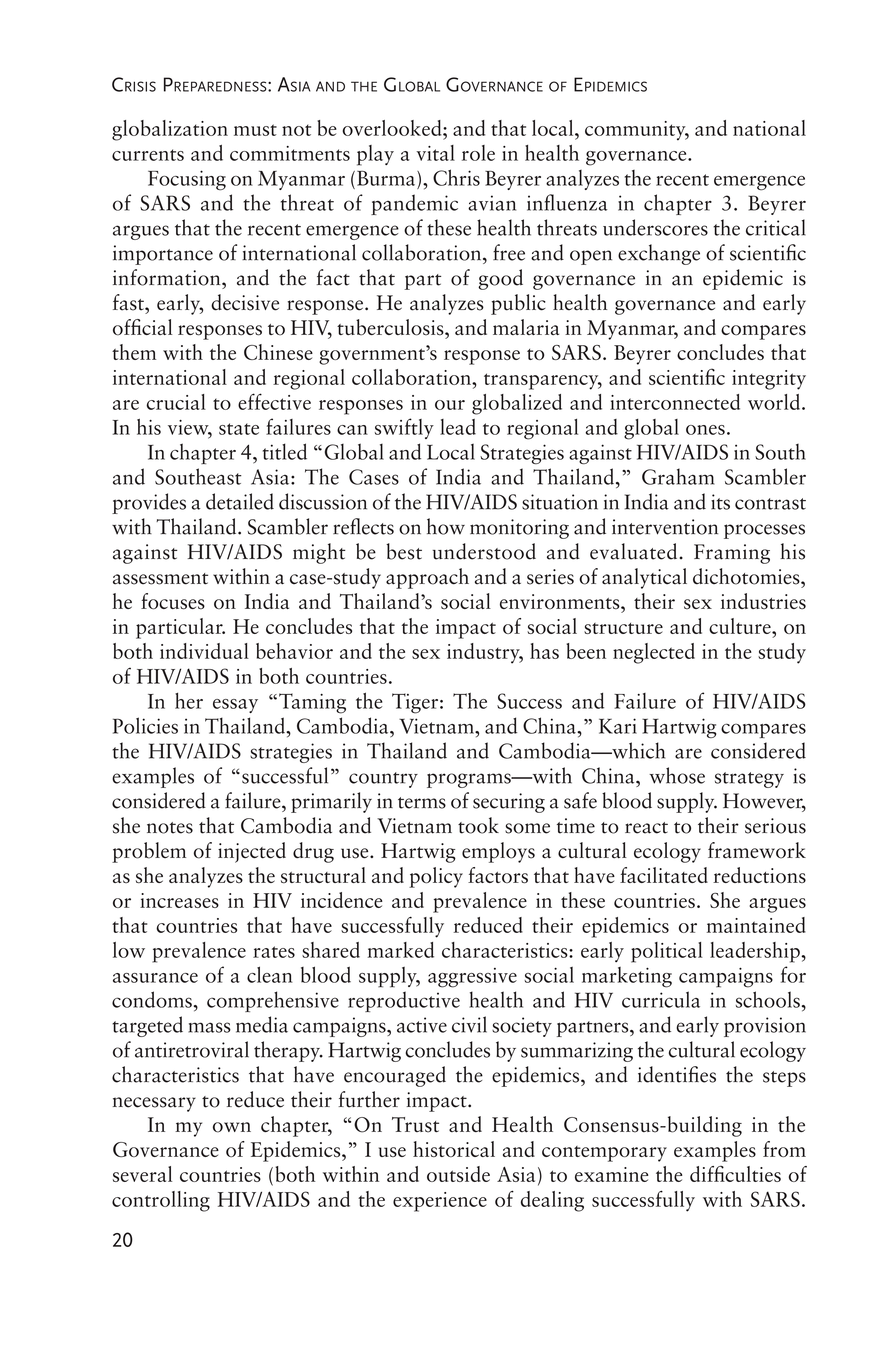  I want to click on Chris, so click(456, 177).
